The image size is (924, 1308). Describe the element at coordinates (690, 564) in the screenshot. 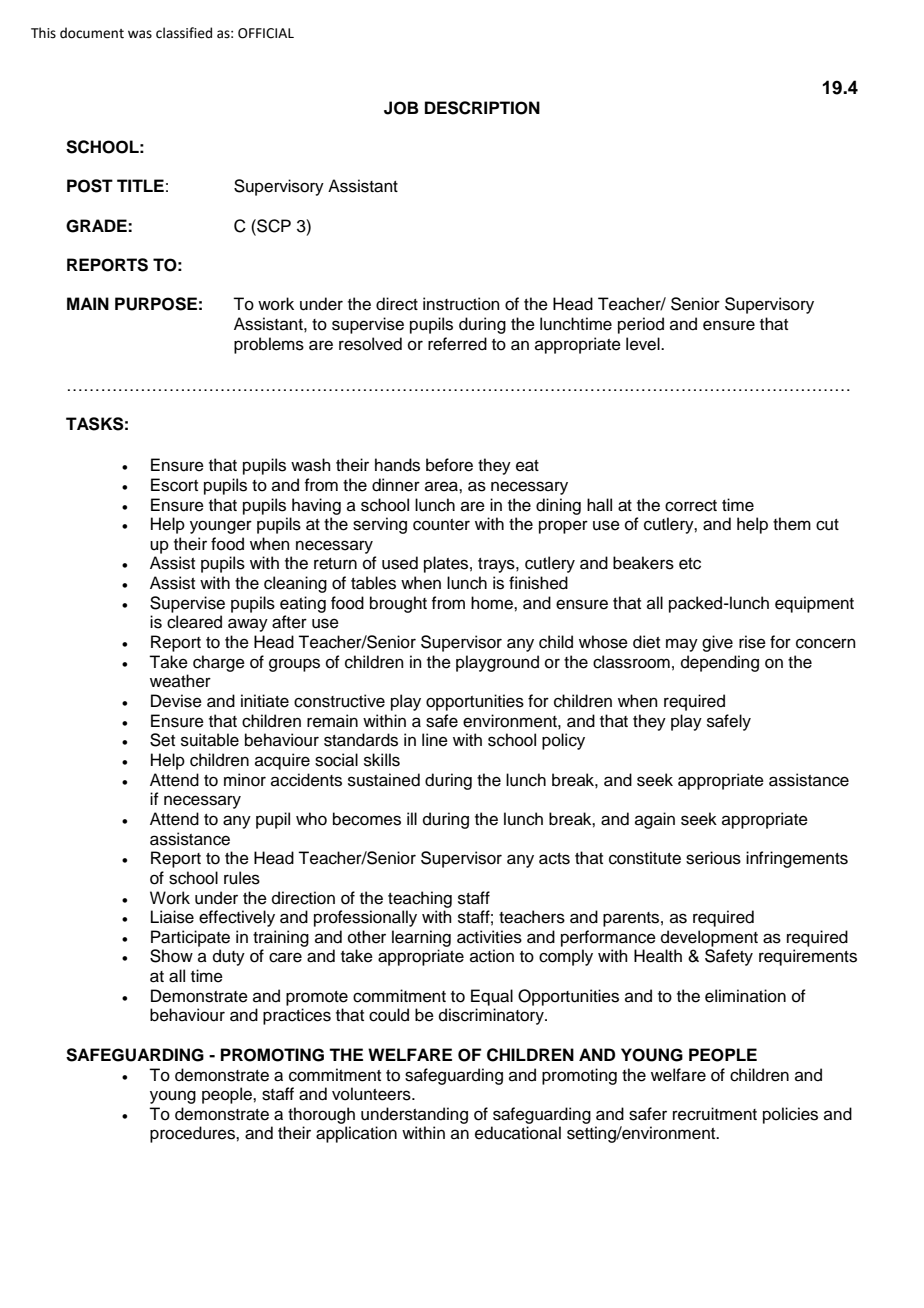

I see `etc` at that location.
